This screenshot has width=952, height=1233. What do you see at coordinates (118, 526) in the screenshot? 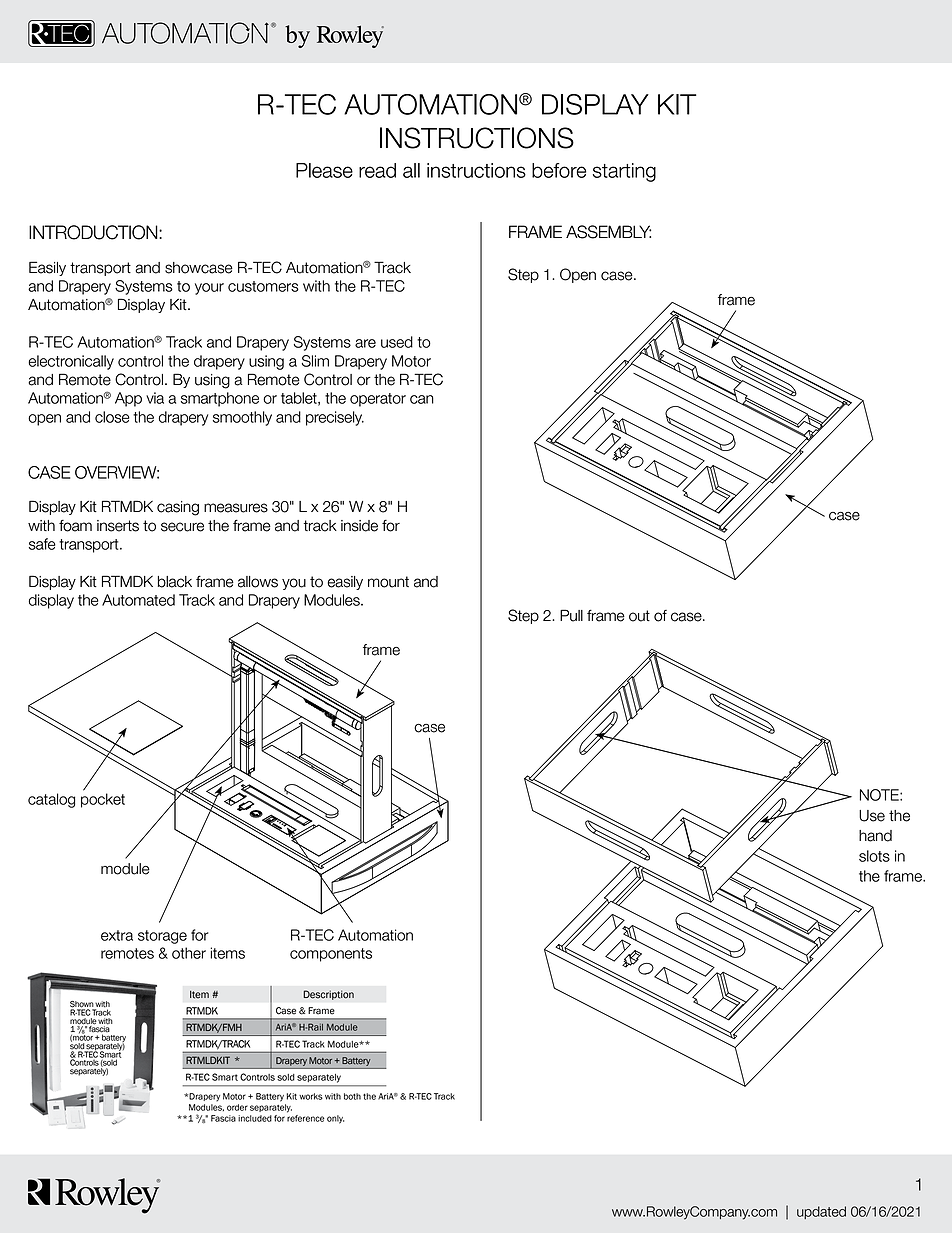
I see `inserts` at bounding box center [118, 526].
